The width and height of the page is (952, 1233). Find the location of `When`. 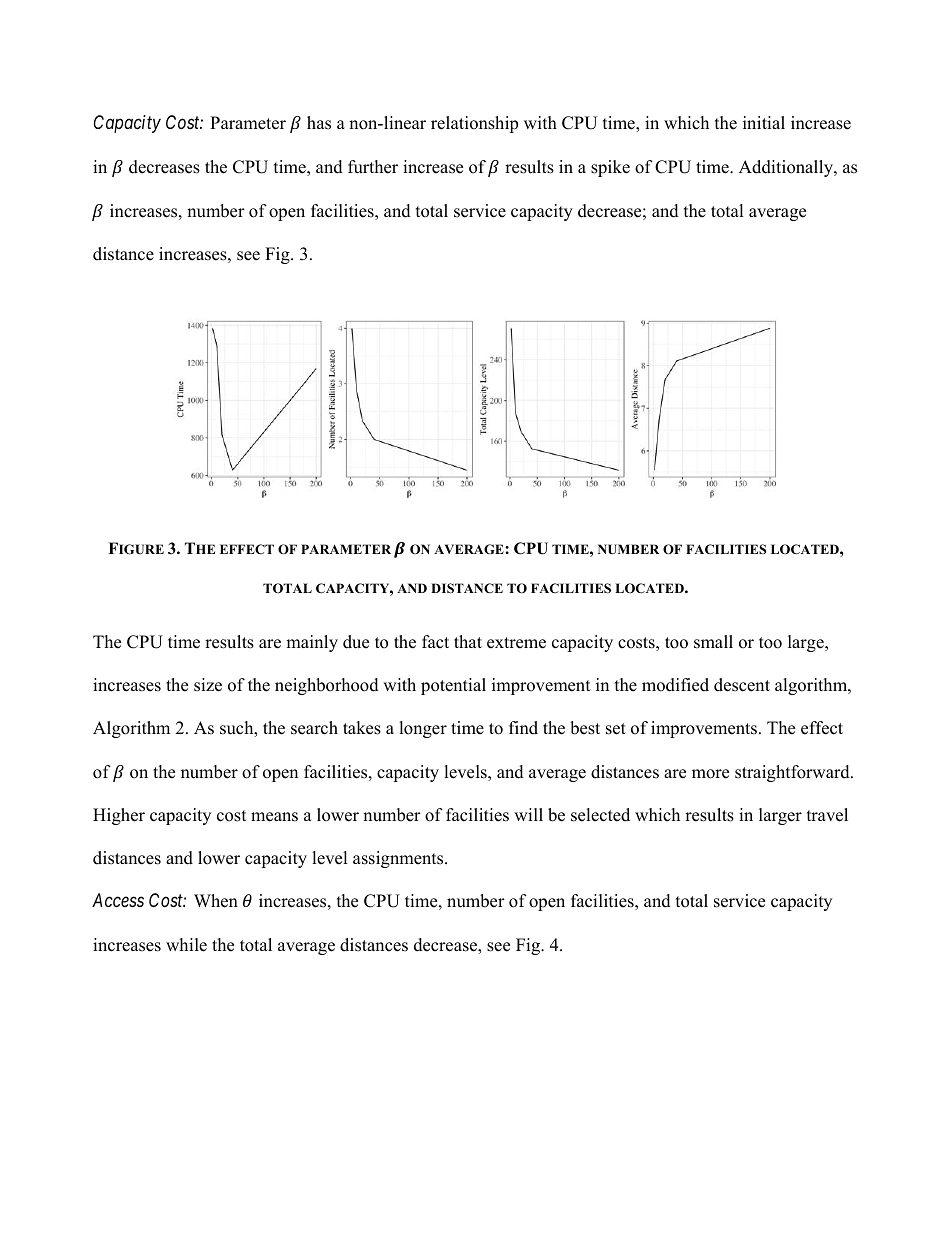

When is located at coordinates (216, 901).
